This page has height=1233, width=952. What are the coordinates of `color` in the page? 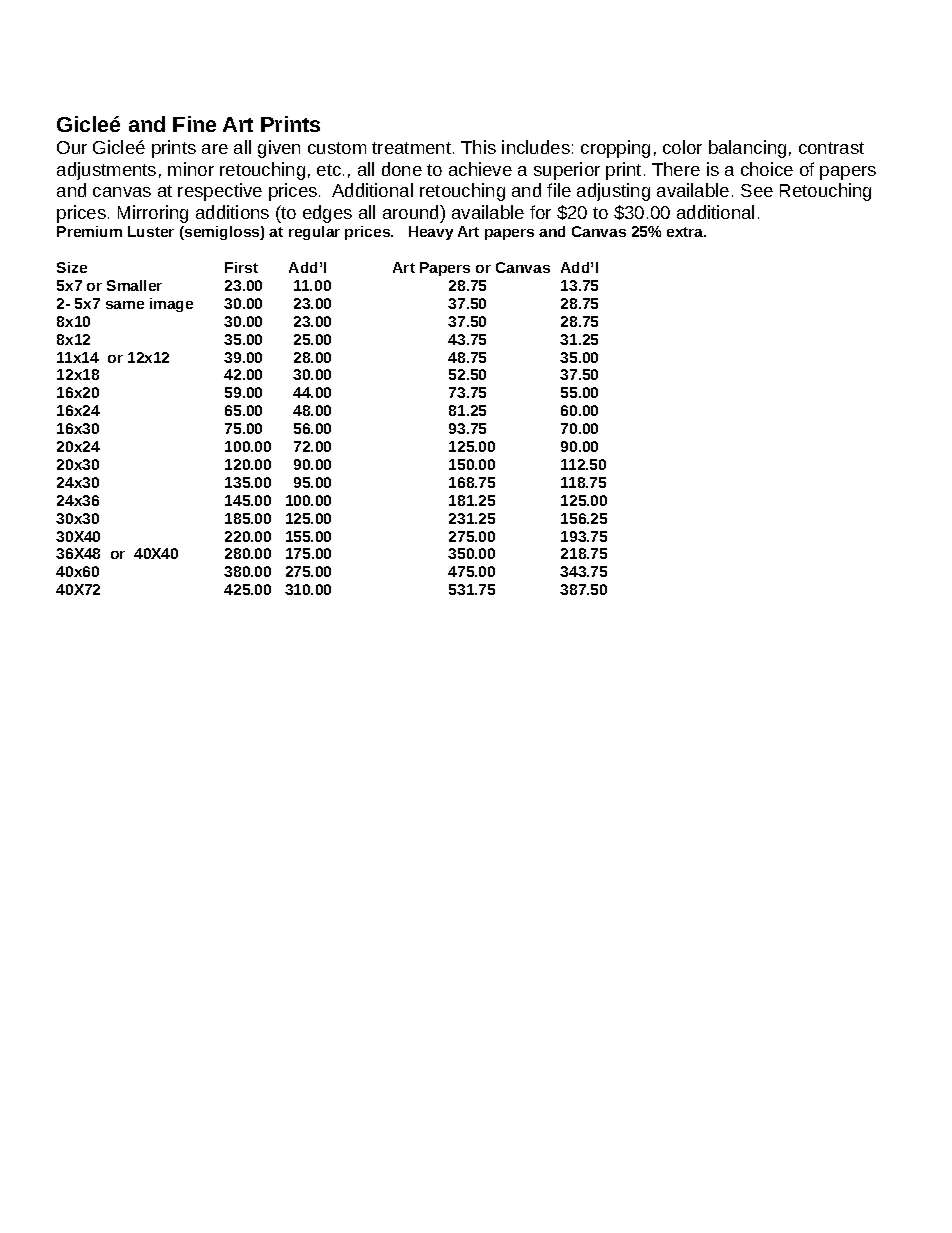 It's located at (682, 147).
